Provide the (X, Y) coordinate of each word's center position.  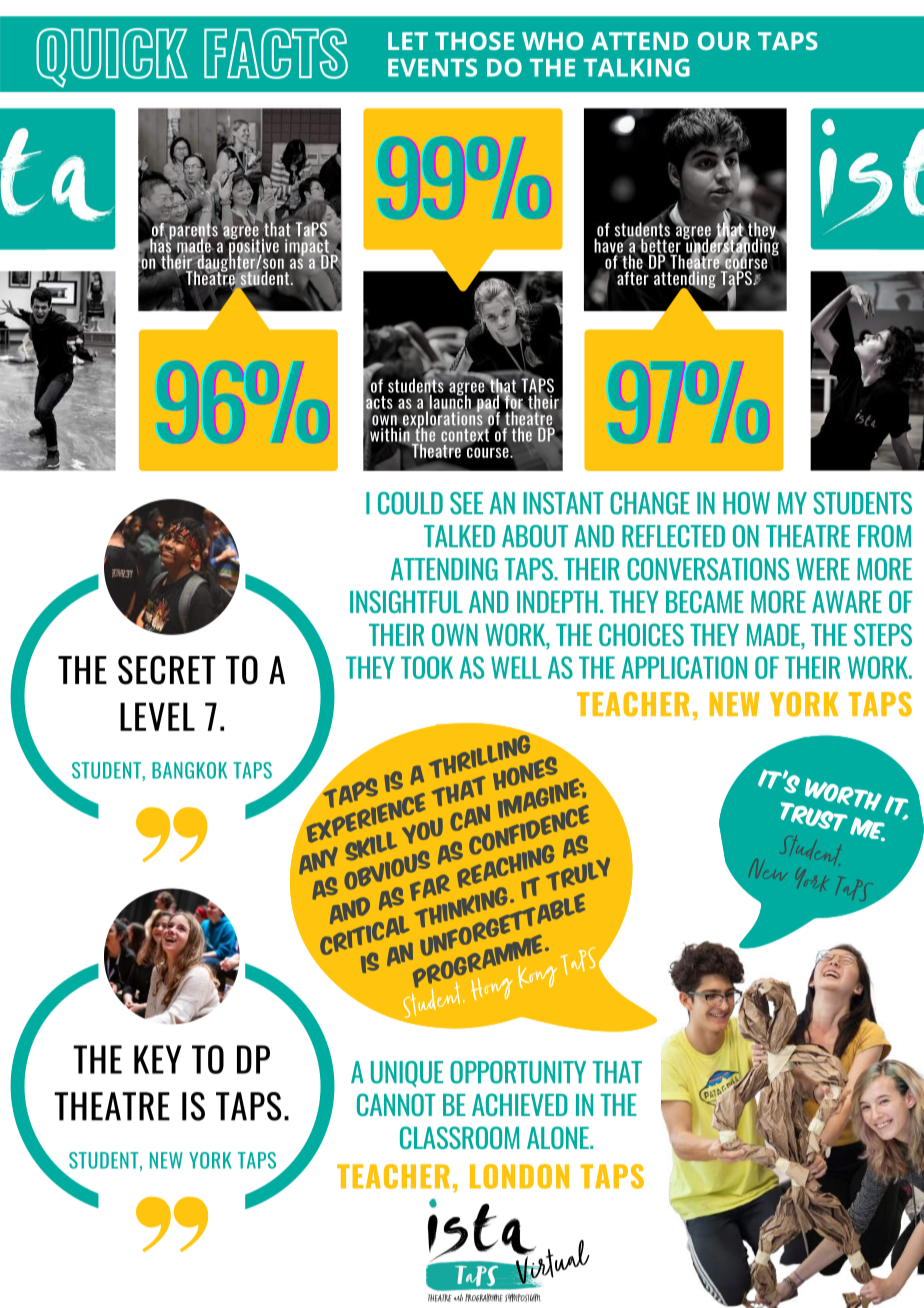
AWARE (847, 602)
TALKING (637, 67)
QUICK (112, 58)
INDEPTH (557, 602)
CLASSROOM (460, 1137)
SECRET (167, 670)
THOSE (474, 41)
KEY (157, 1059)
